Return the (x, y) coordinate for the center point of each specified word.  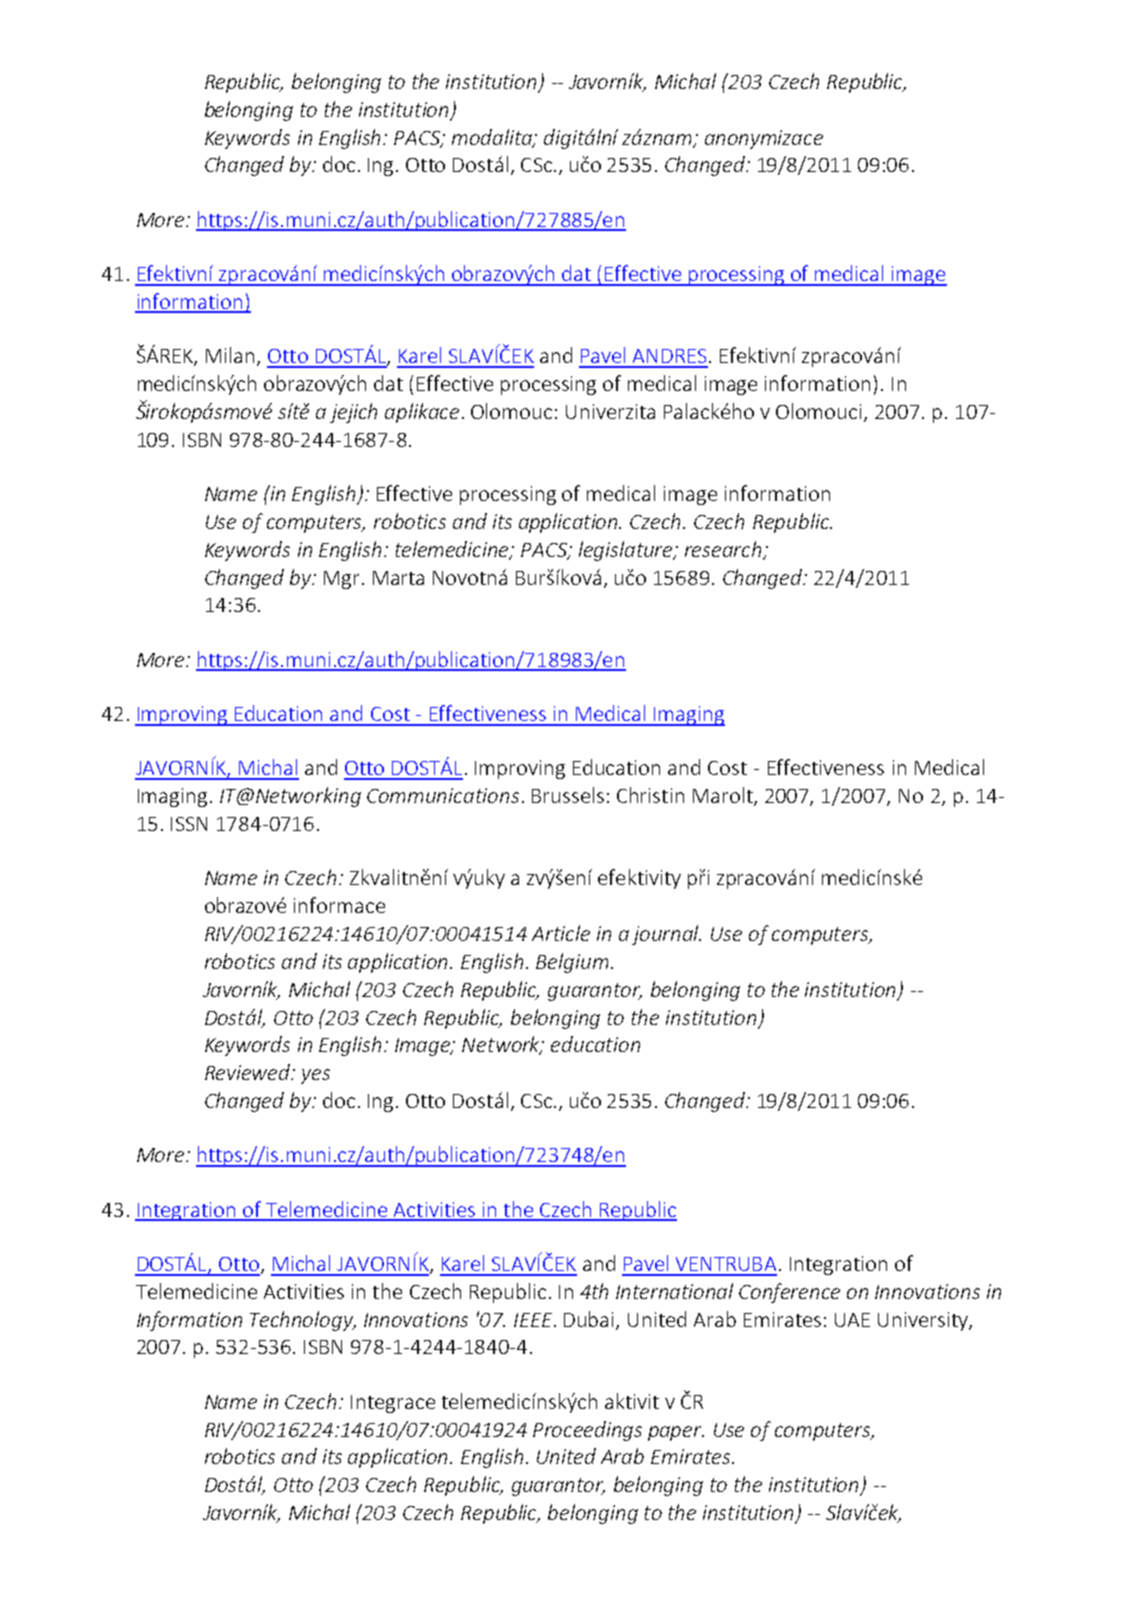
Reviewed (249, 1072)
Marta (398, 578)
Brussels (568, 795)
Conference (789, 1293)
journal (666, 935)
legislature (627, 551)
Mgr (341, 580)
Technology (302, 1321)
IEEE (534, 1320)
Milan (230, 355)
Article (561, 933)
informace (339, 905)
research (724, 550)
